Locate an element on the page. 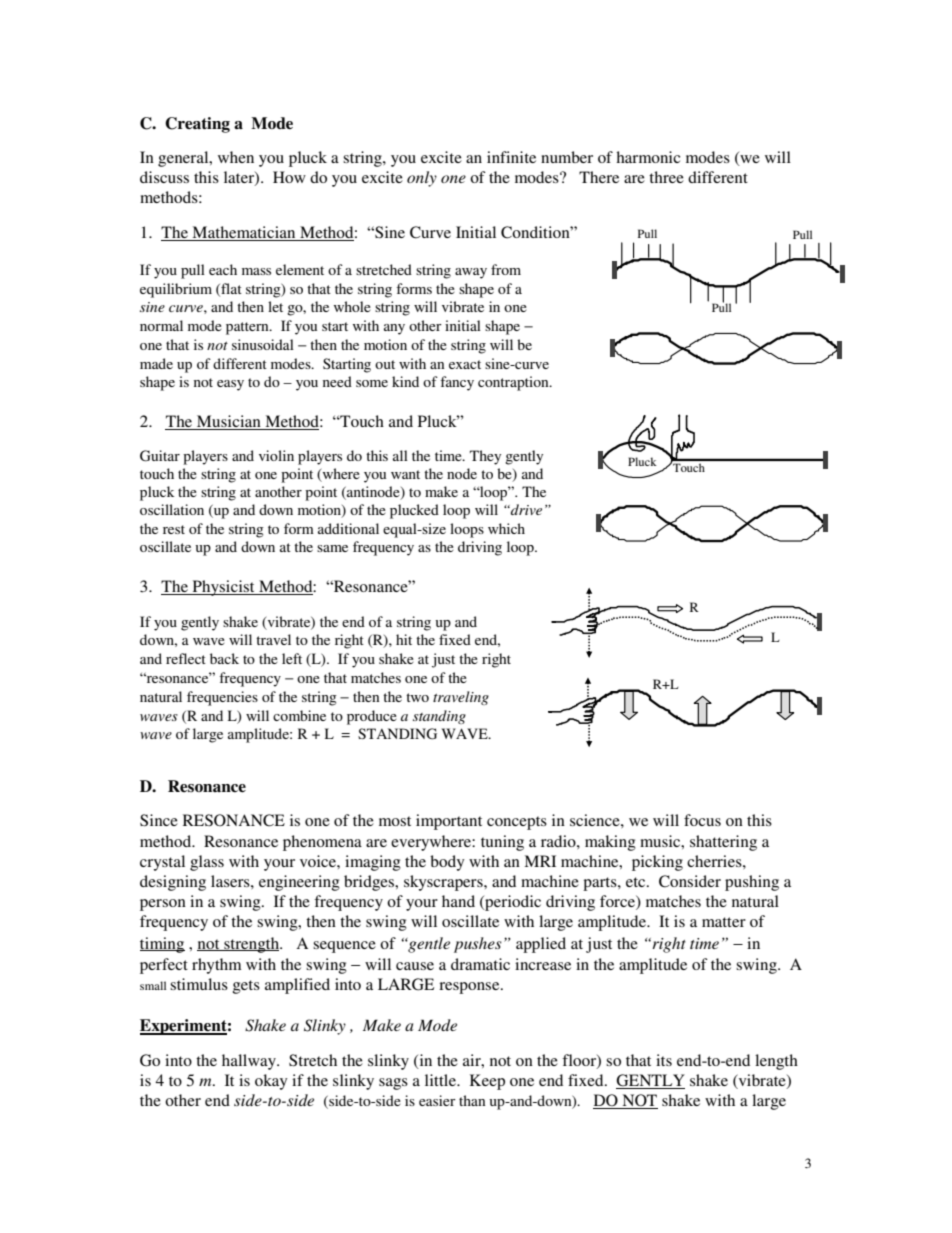  They is located at coordinates (485, 457).
